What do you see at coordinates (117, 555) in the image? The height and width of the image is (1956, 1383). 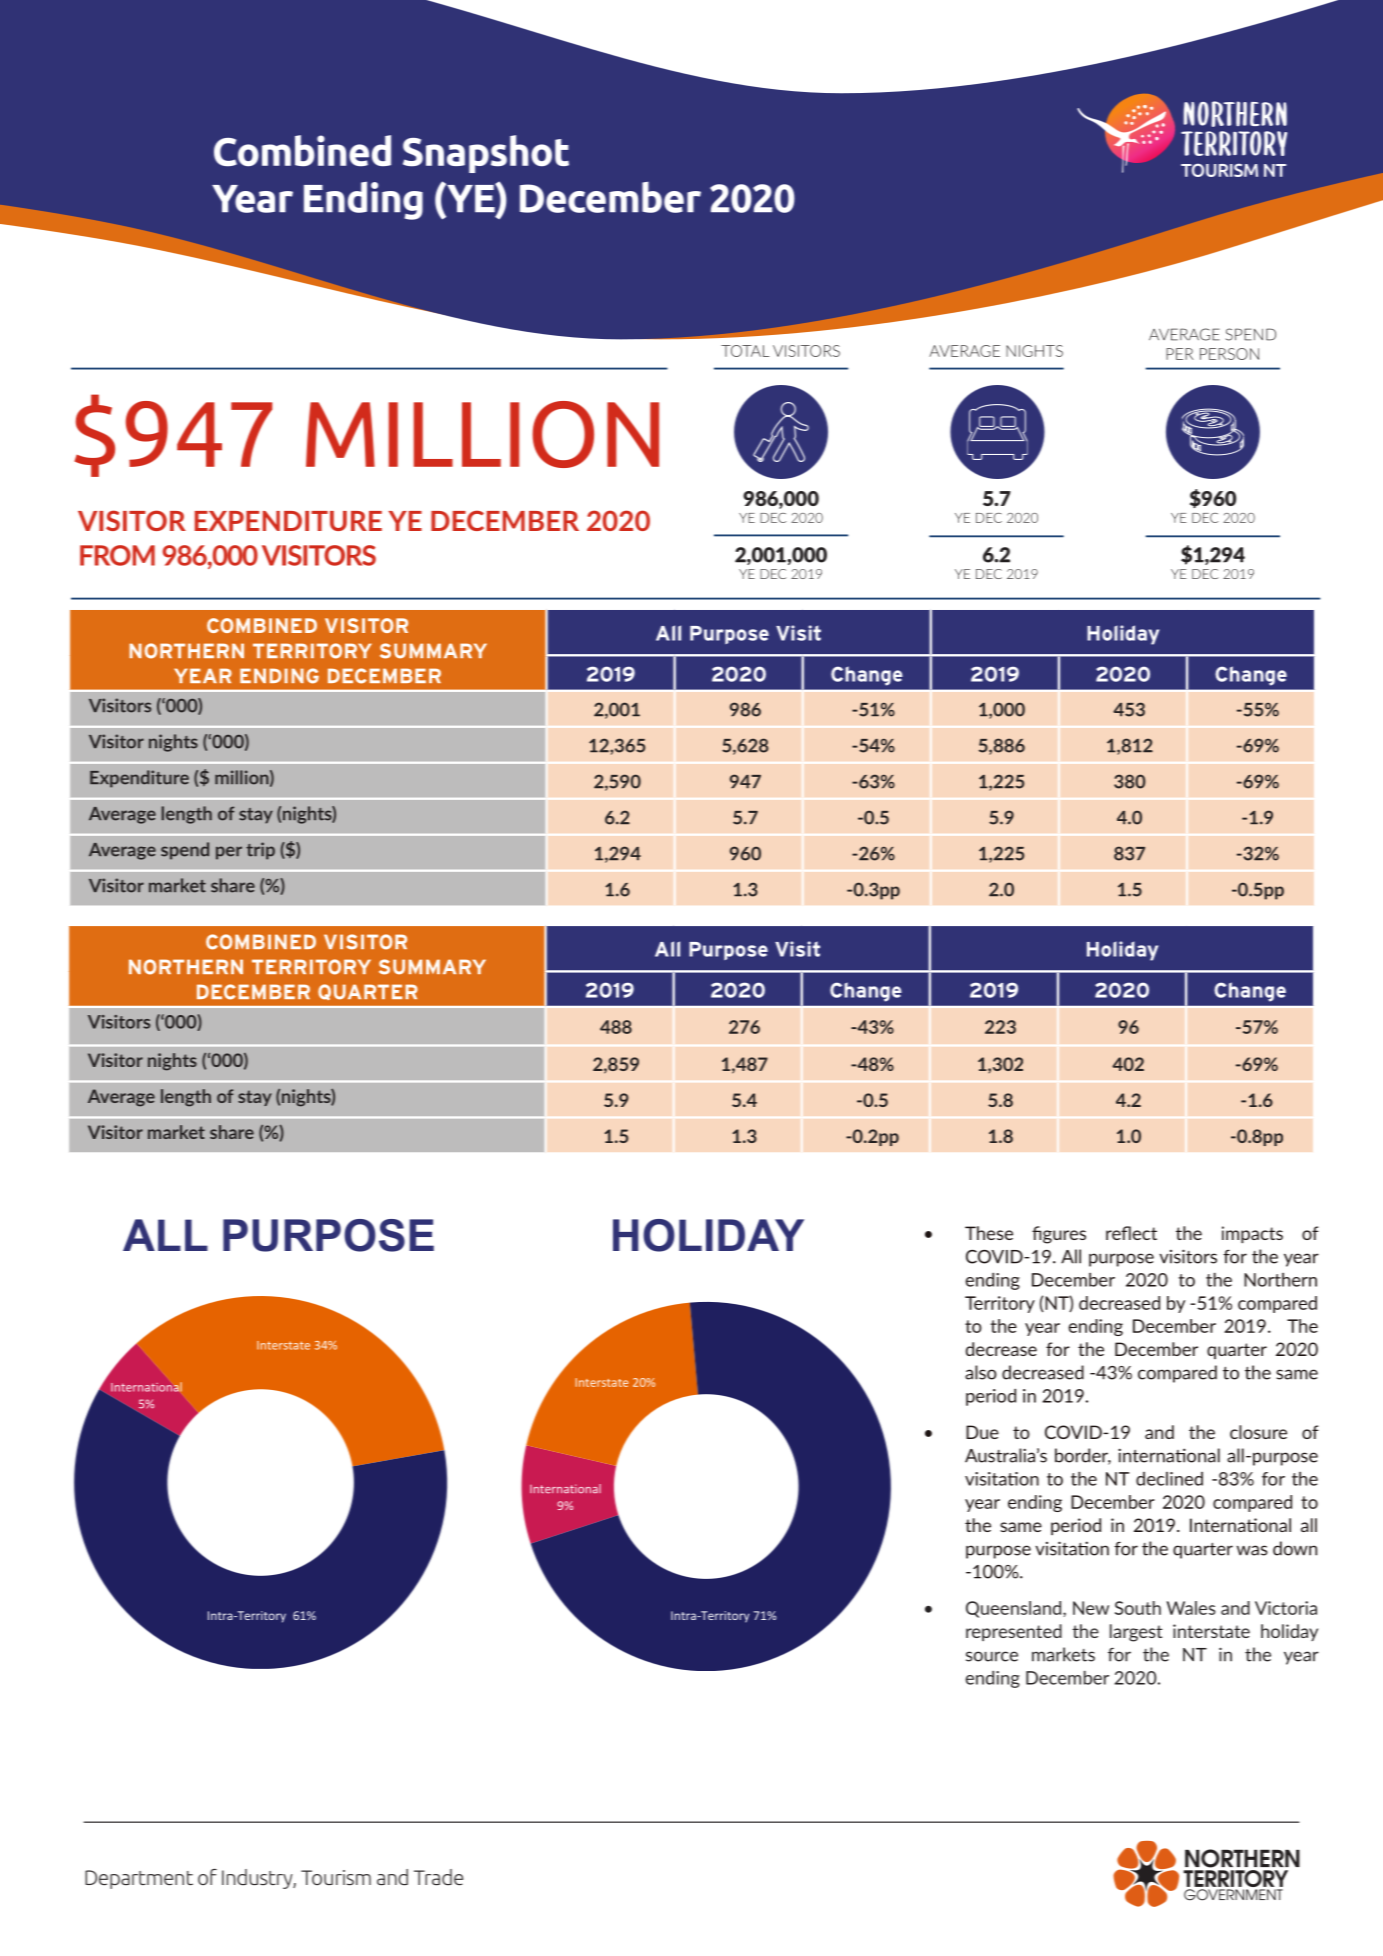 I see `FROM` at bounding box center [117, 555].
